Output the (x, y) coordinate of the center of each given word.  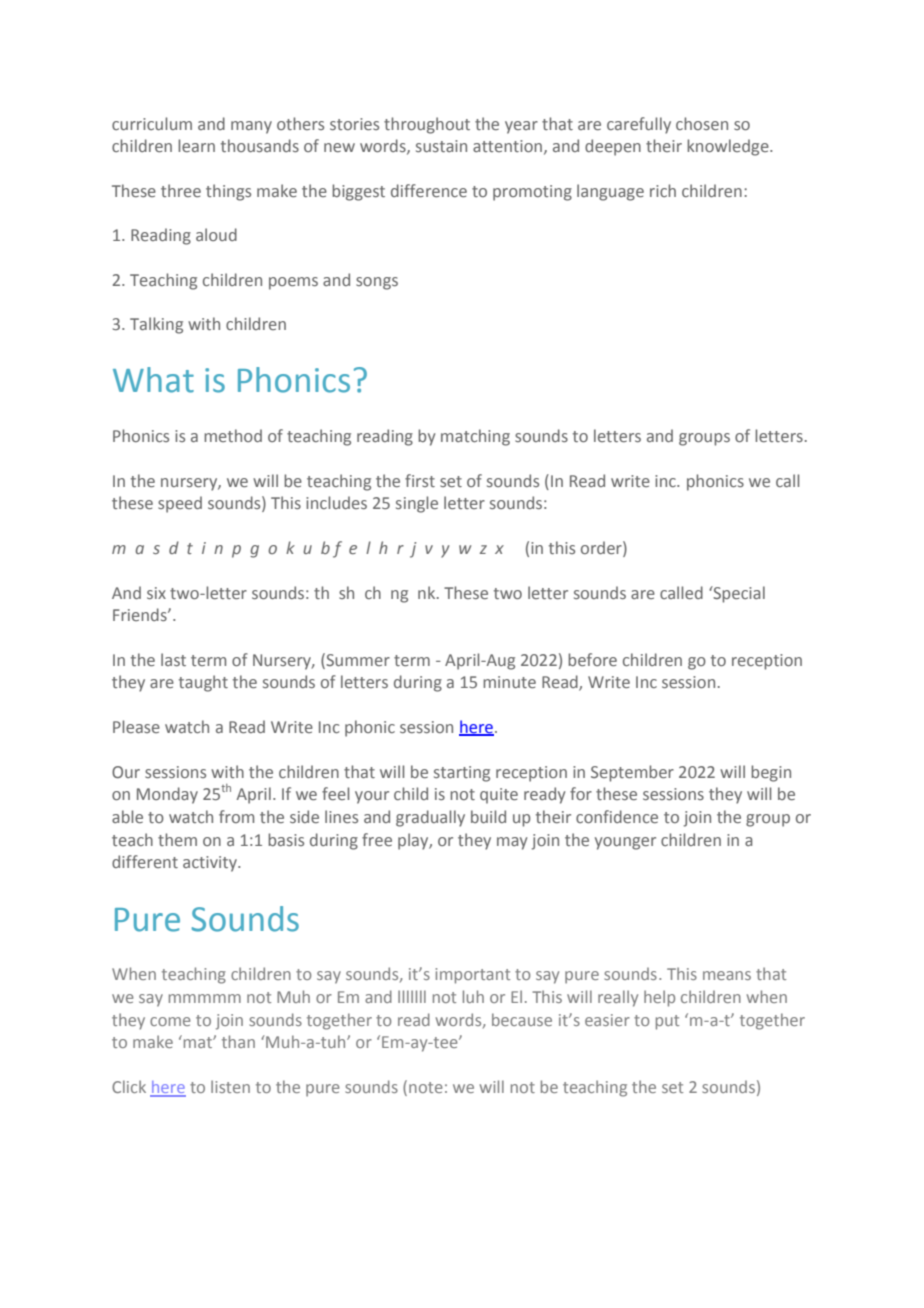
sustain (441, 146)
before (592, 659)
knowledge (729, 147)
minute (509, 682)
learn (196, 145)
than (238, 1041)
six (156, 593)
